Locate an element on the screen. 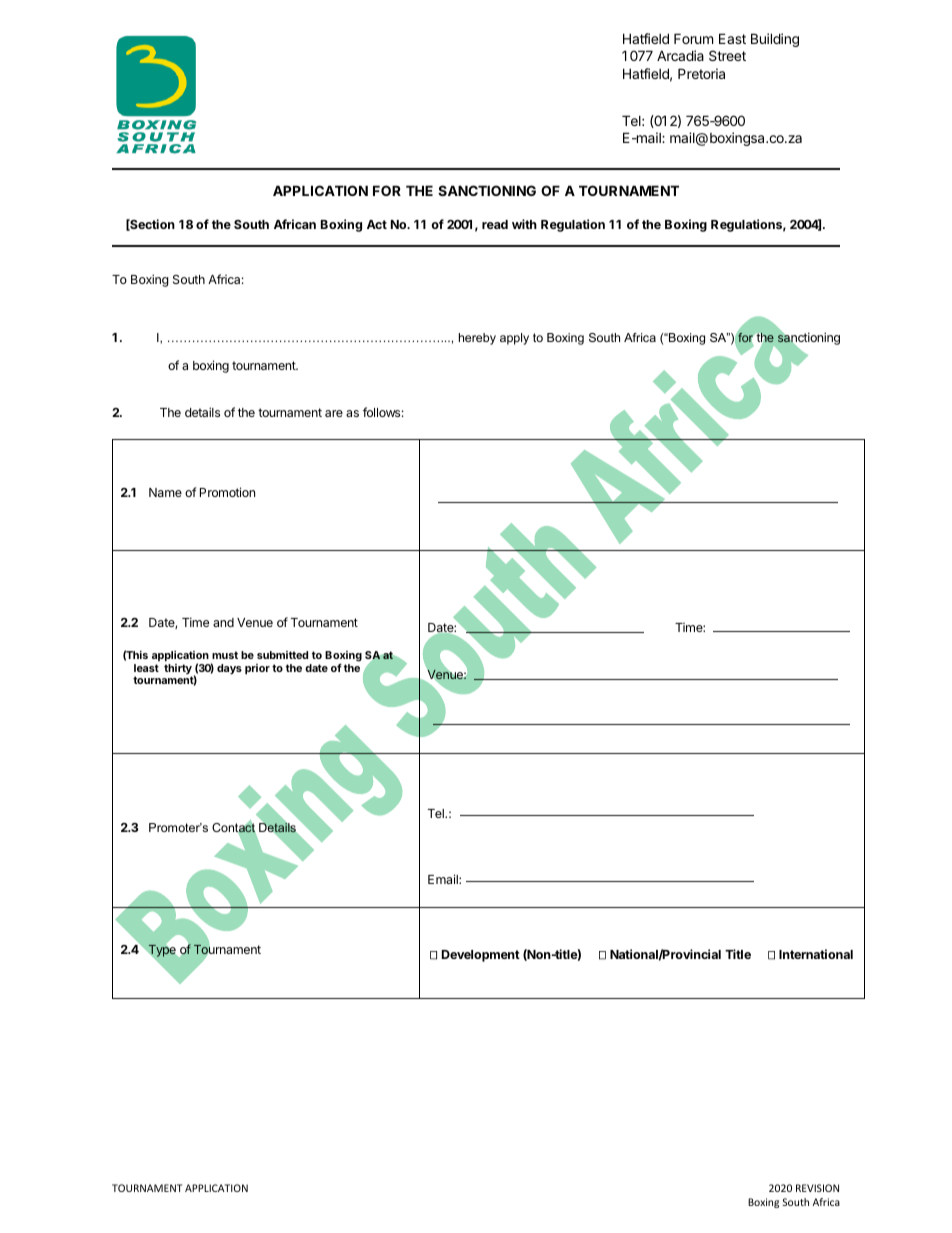 The width and height of the screenshot is (952, 1233). days is located at coordinates (229, 669).
